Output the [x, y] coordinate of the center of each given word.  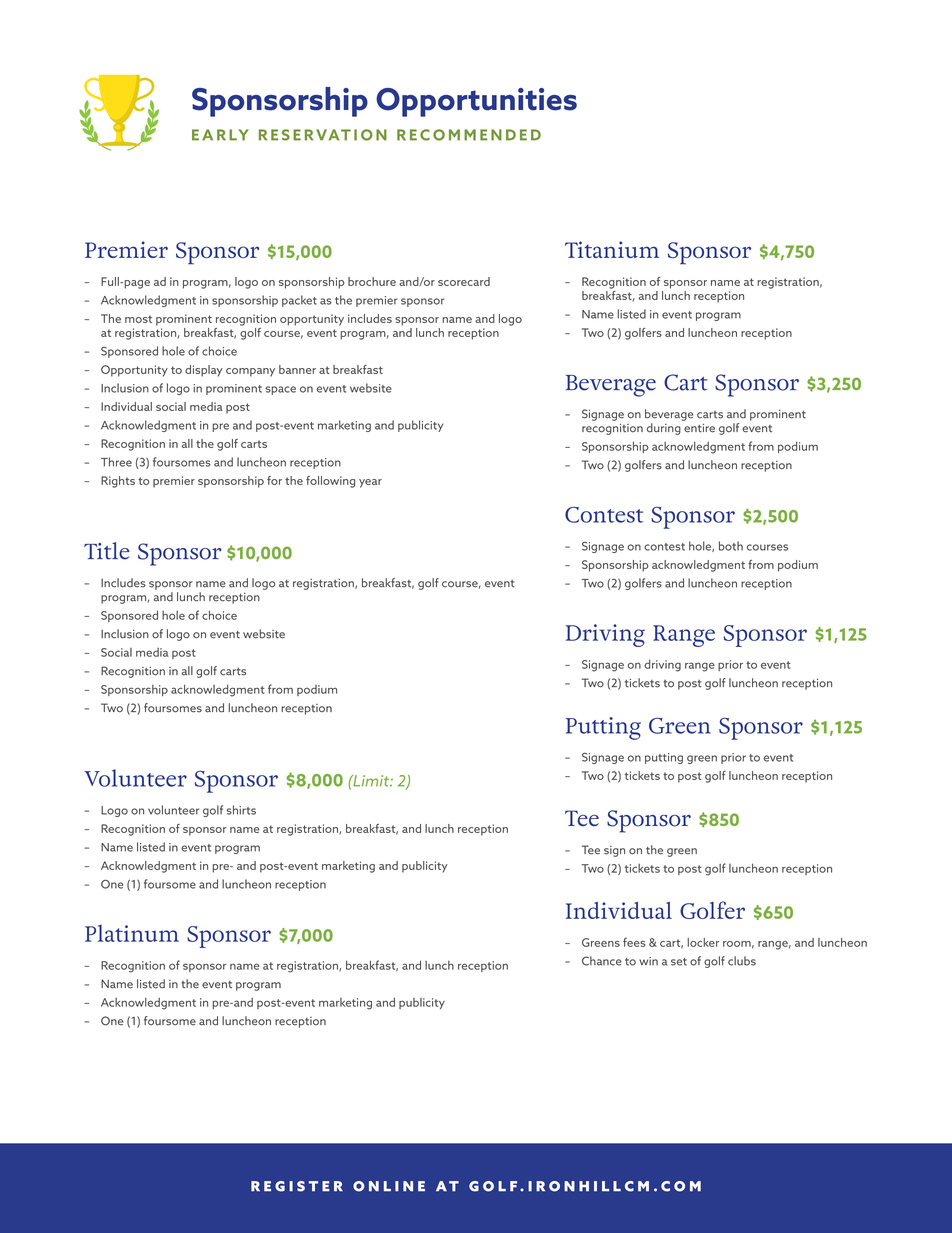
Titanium [612, 249]
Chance [602, 961]
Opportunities [476, 102]
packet [299, 301]
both [731, 546]
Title [107, 551]
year [370, 483]
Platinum [132, 933]
